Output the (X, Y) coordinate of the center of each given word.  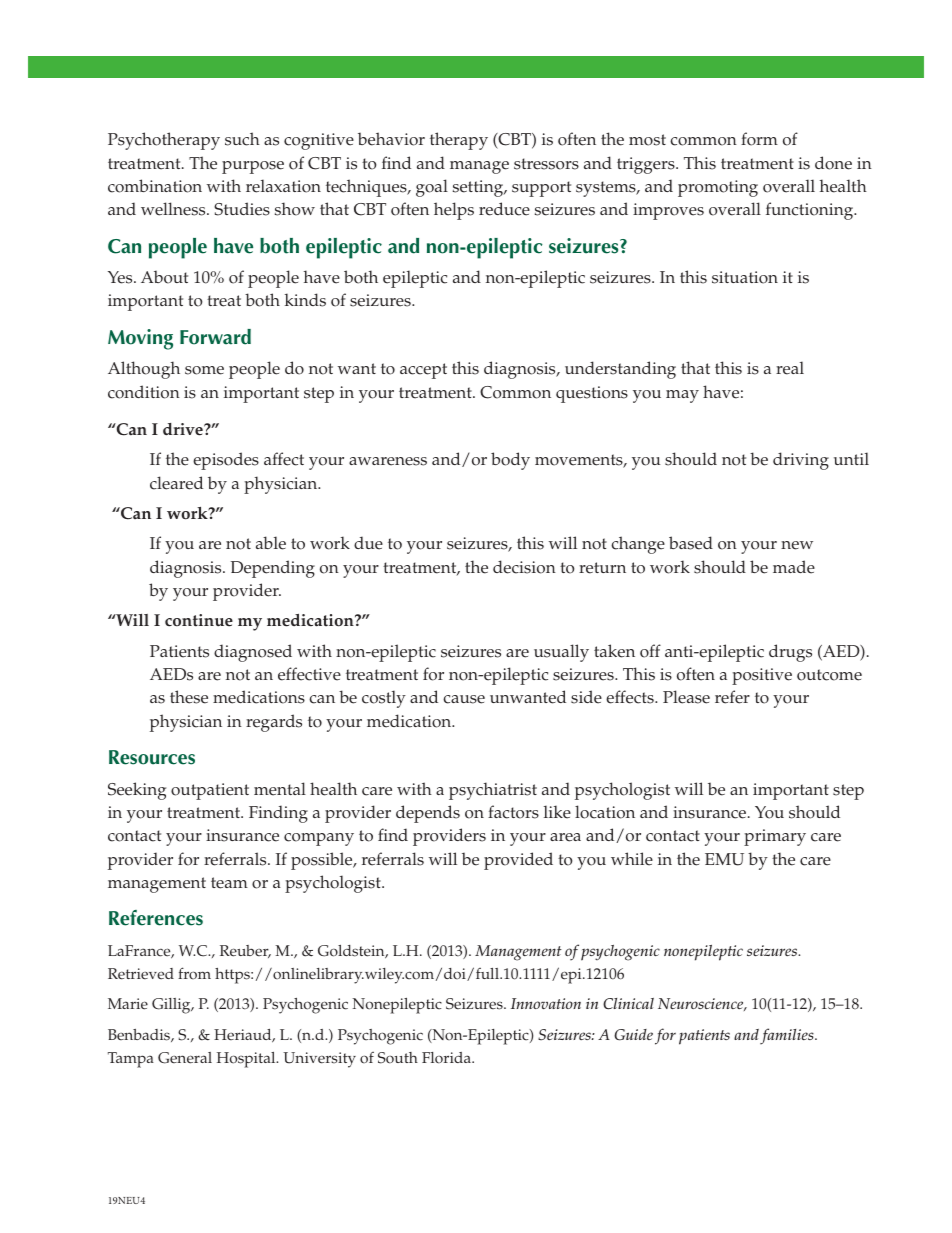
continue (199, 620)
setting (479, 188)
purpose (253, 167)
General (185, 1058)
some (204, 370)
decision (524, 567)
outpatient (210, 791)
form (759, 139)
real (790, 368)
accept (423, 371)
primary (775, 837)
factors (513, 812)
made (794, 567)
